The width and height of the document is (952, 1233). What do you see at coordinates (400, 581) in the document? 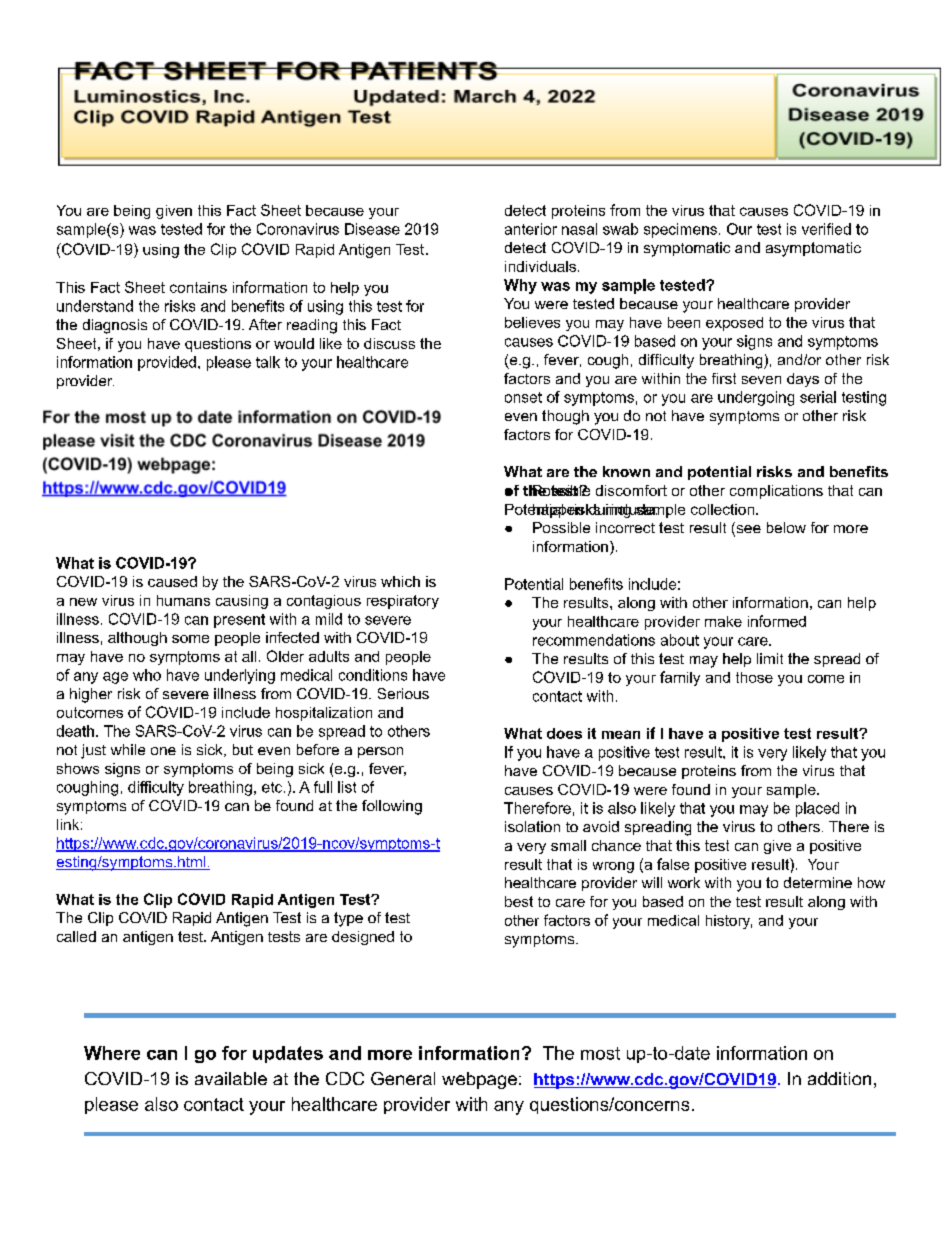
I see `which` at bounding box center [400, 581].
